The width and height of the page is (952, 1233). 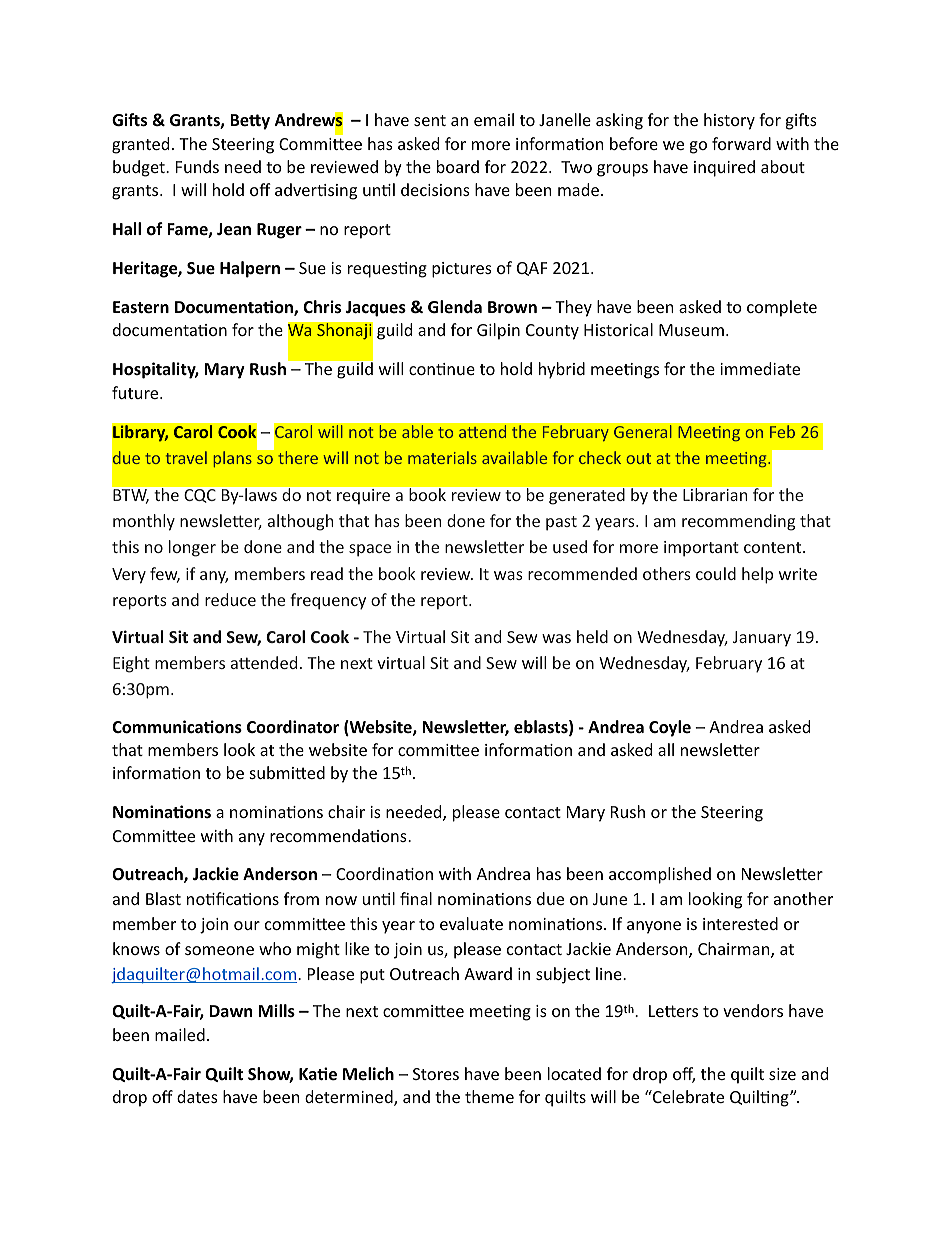 What do you see at coordinates (741, 143) in the page?
I see `forward` at bounding box center [741, 143].
